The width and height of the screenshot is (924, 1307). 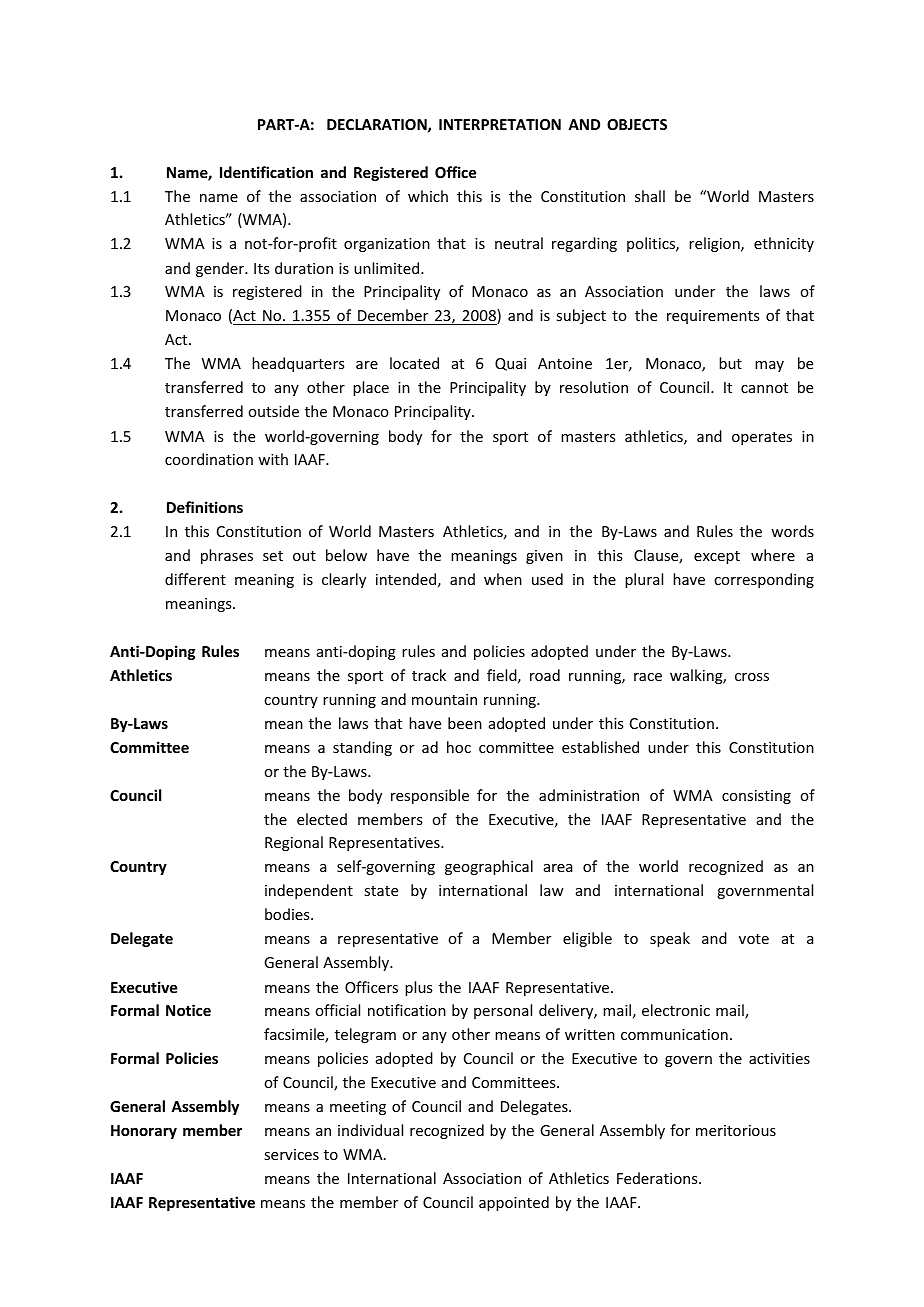 I want to click on services, so click(x=291, y=1154).
